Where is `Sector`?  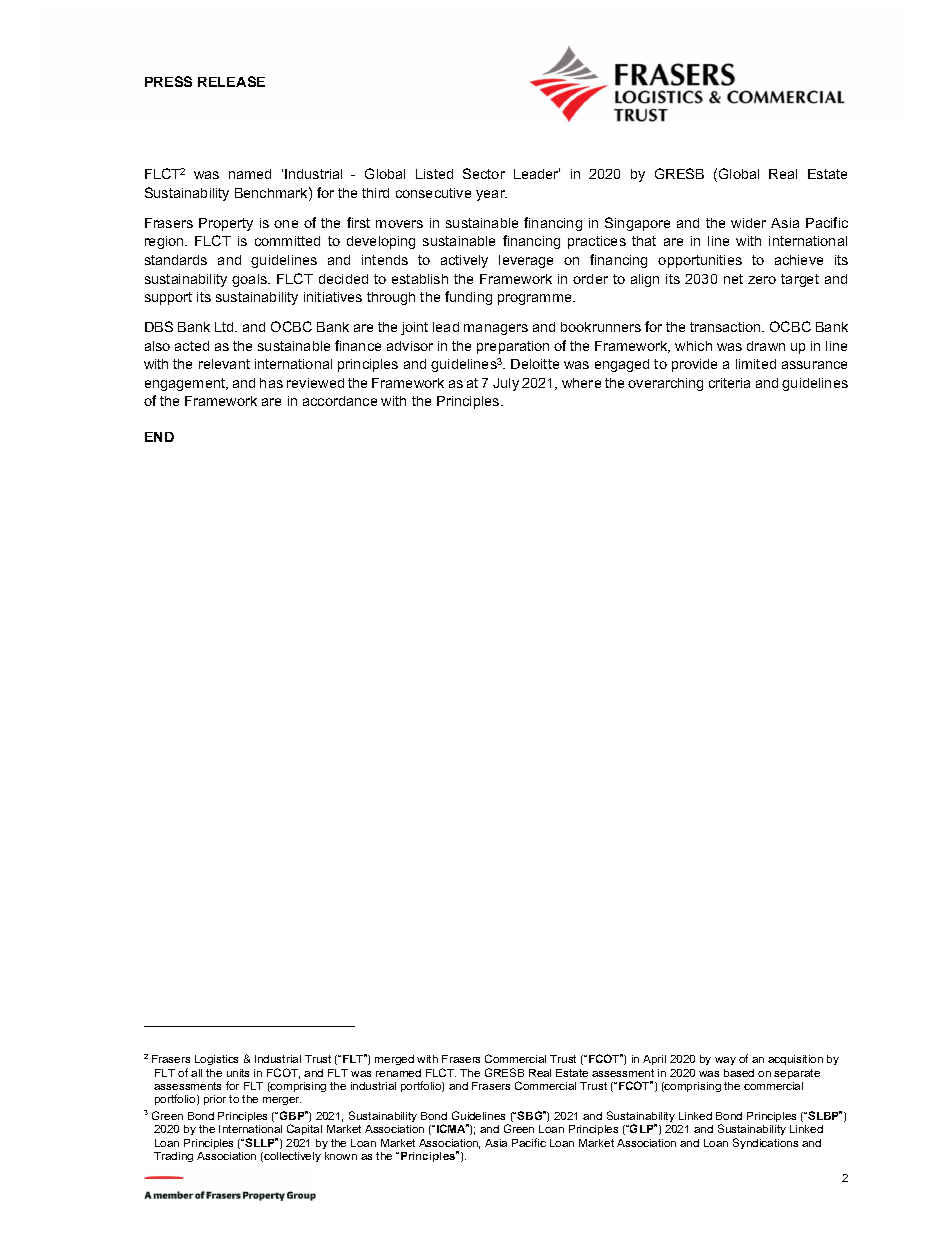 Sector is located at coordinates (484, 173).
